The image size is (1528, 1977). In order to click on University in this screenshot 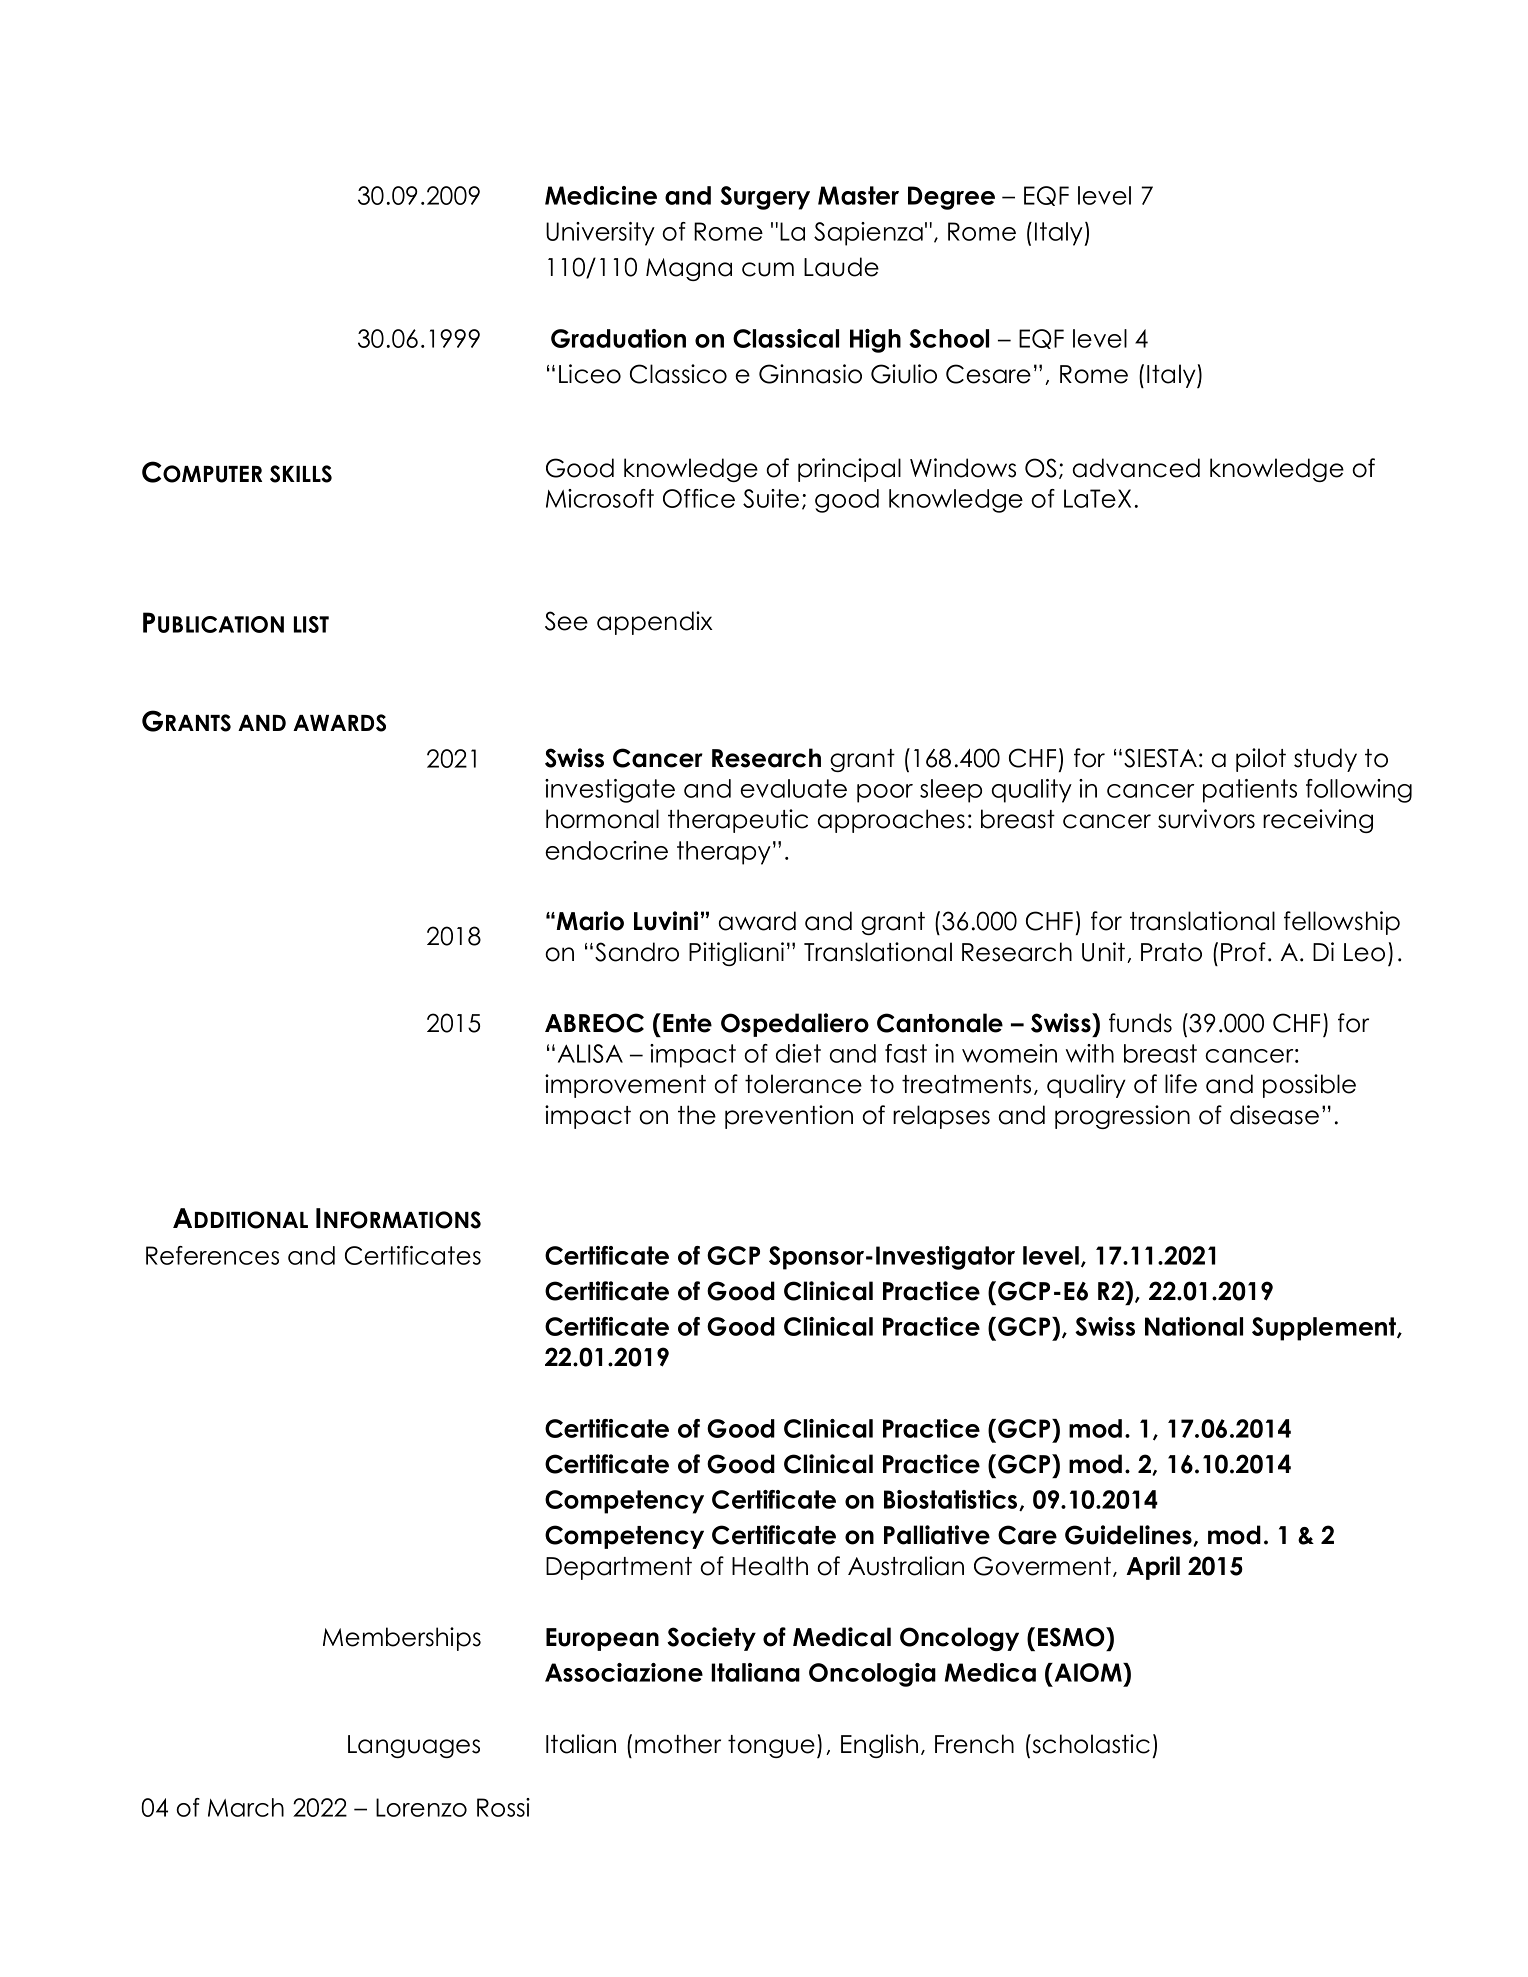, I will do `click(600, 234)`.
